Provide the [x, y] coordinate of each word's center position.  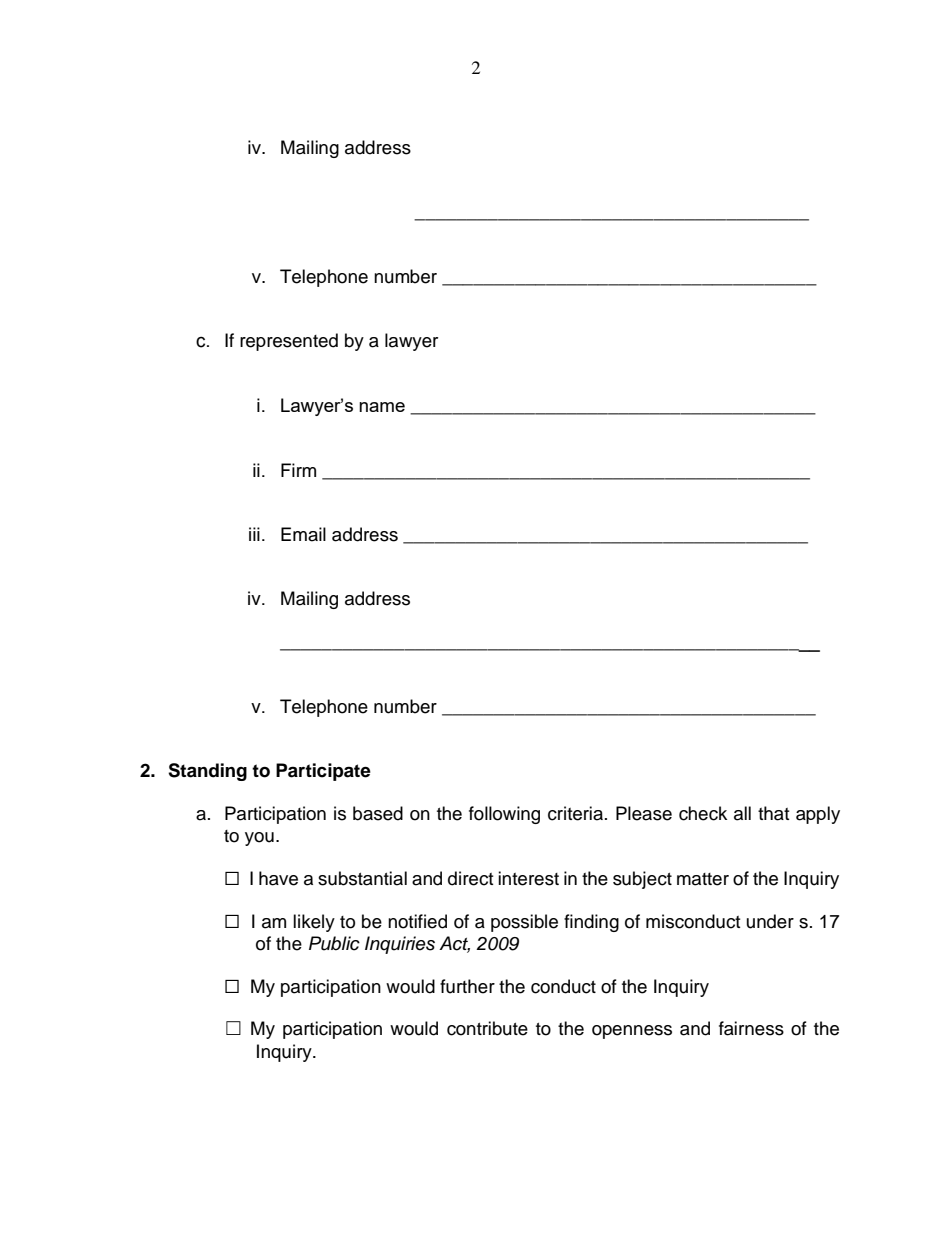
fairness [751, 1028]
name [382, 407]
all [742, 813]
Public [334, 943]
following [504, 815]
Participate [323, 772]
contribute [487, 1028]
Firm [298, 470]
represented [289, 342]
